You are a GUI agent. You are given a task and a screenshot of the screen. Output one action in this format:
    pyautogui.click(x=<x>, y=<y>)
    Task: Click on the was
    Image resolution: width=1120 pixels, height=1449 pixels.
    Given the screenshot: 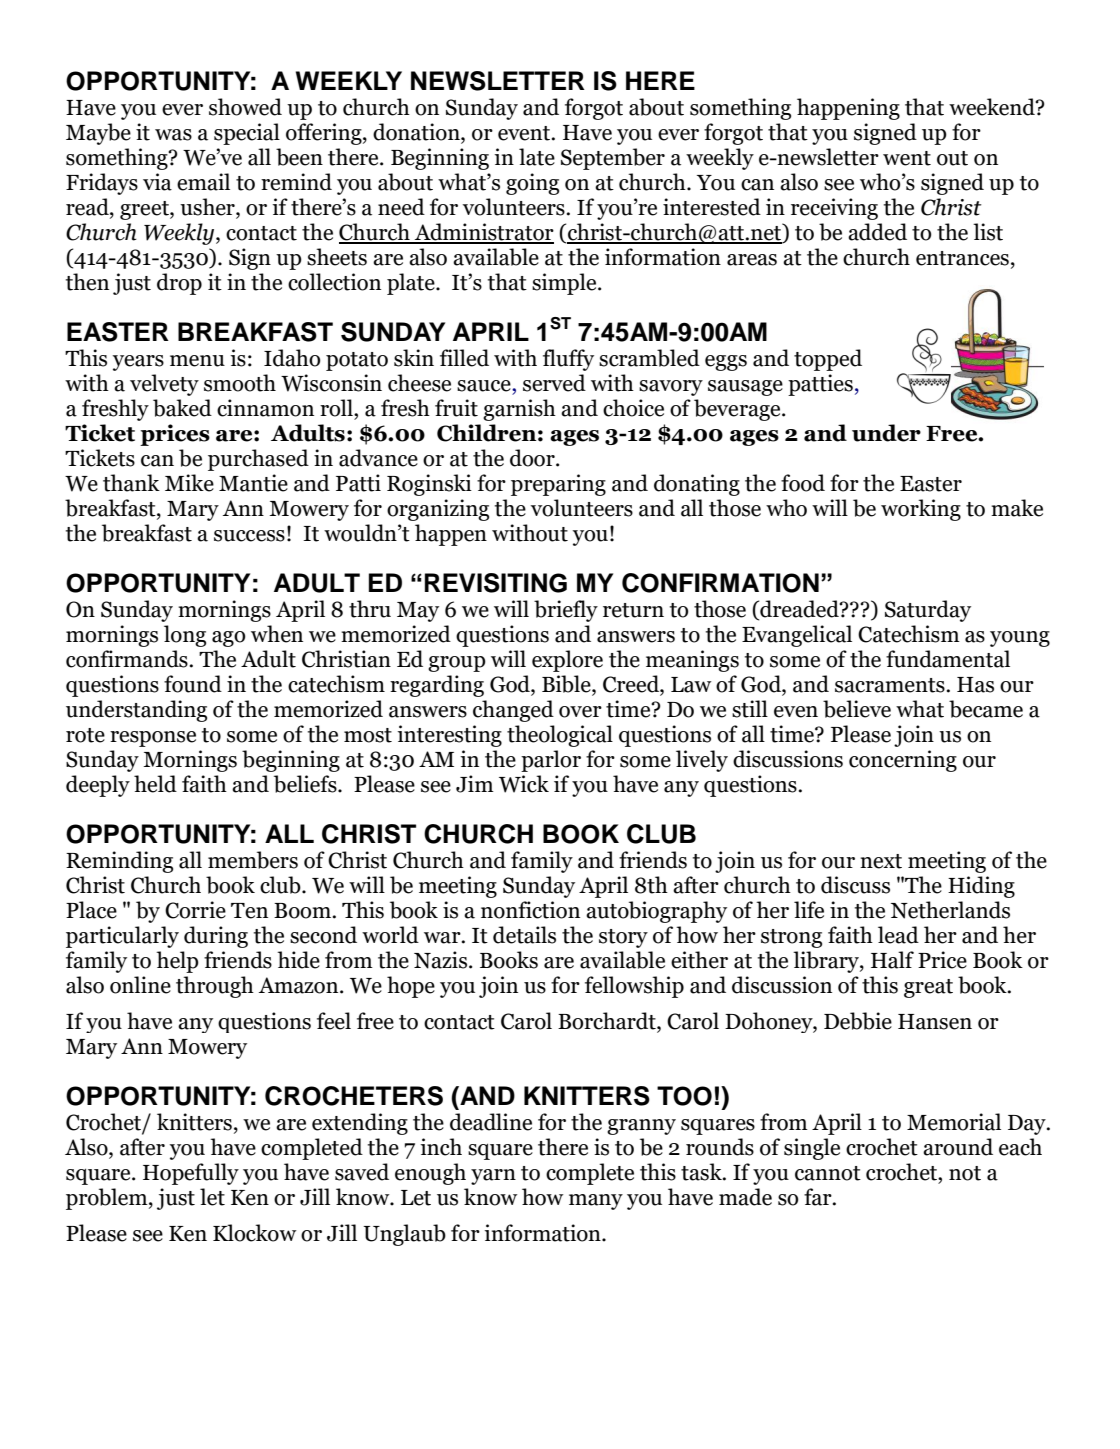 What is the action you would take?
    pyautogui.click(x=173, y=135)
